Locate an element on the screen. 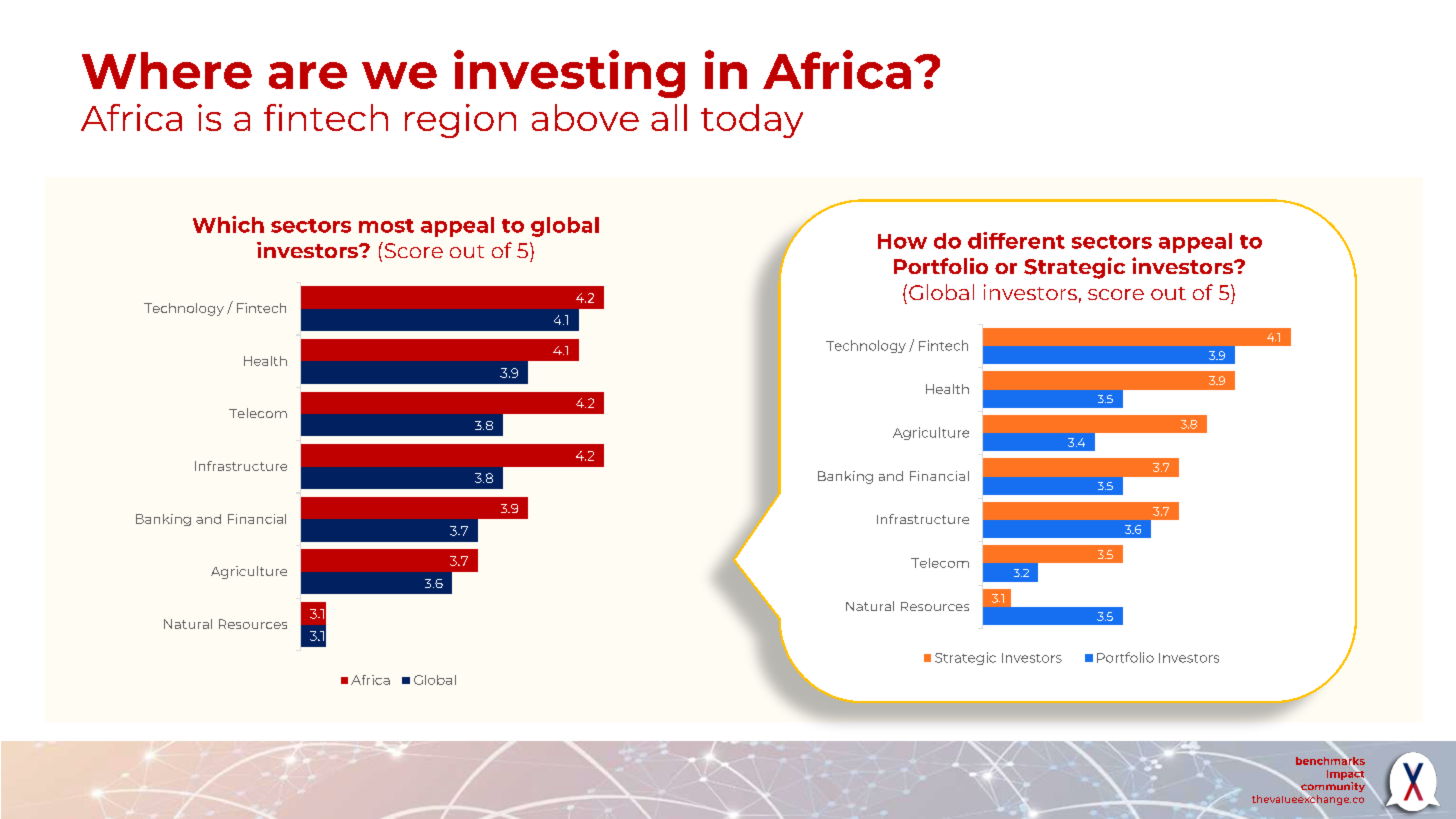 The width and height of the screenshot is (1456, 819). different is located at coordinates (1016, 240).
